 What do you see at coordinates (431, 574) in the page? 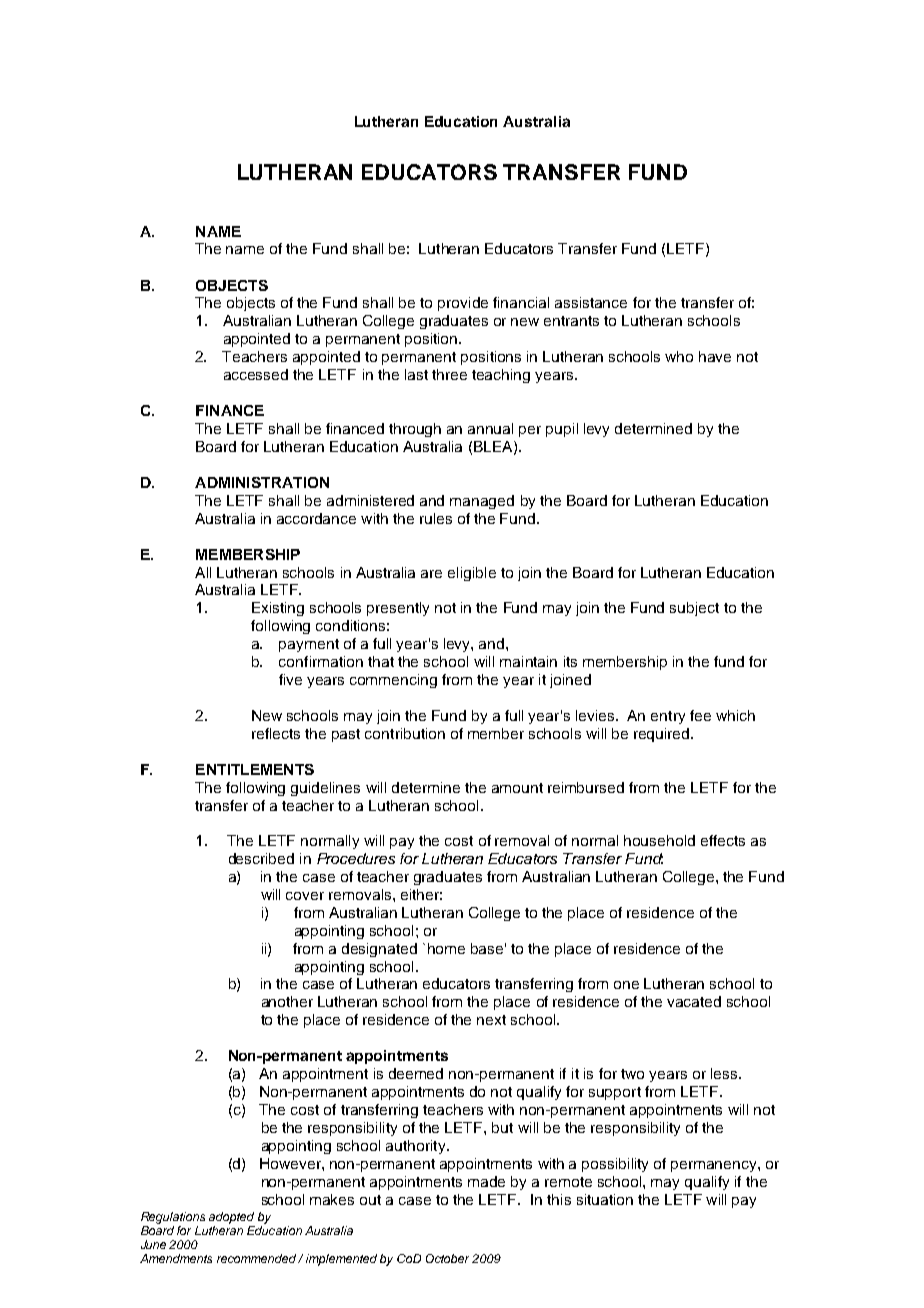
I see `are` at bounding box center [431, 574].
